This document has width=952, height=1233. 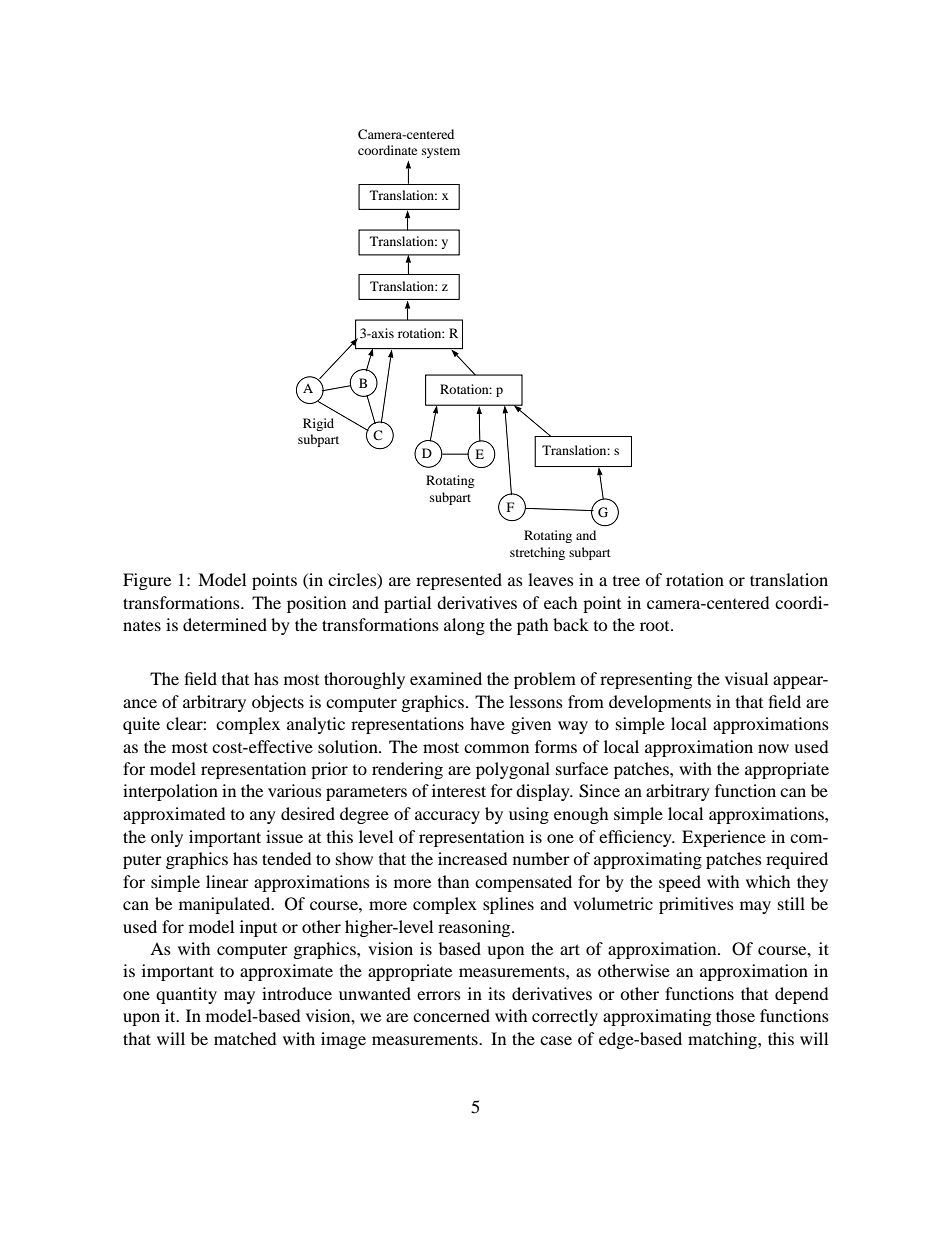 I want to click on matched, so click(x=245, y=1038).
